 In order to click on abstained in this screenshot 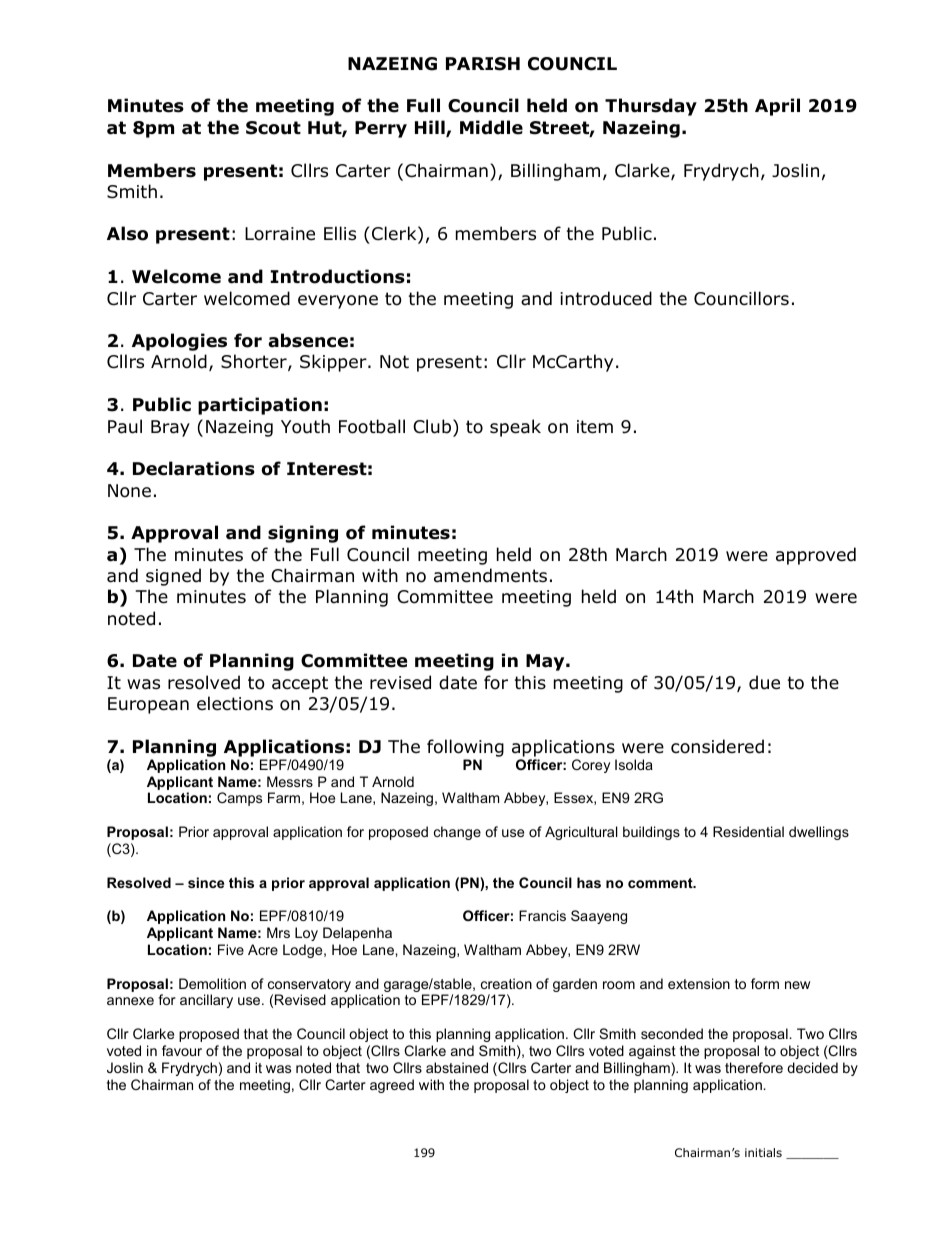, I will do `click(457, 1067)`.
